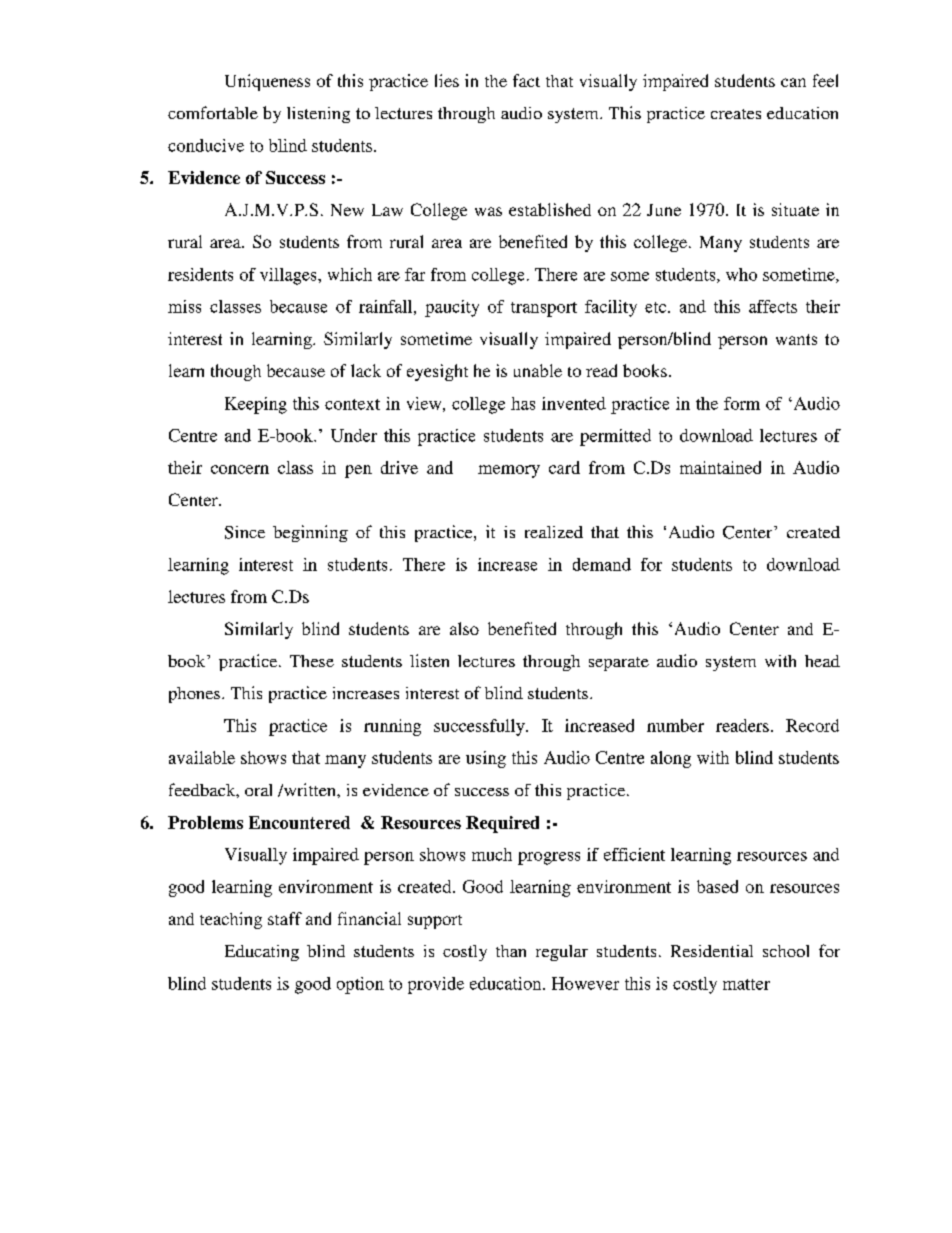  Describe the element at coordinates (511, 951) in the page. I see `than` at that location.
